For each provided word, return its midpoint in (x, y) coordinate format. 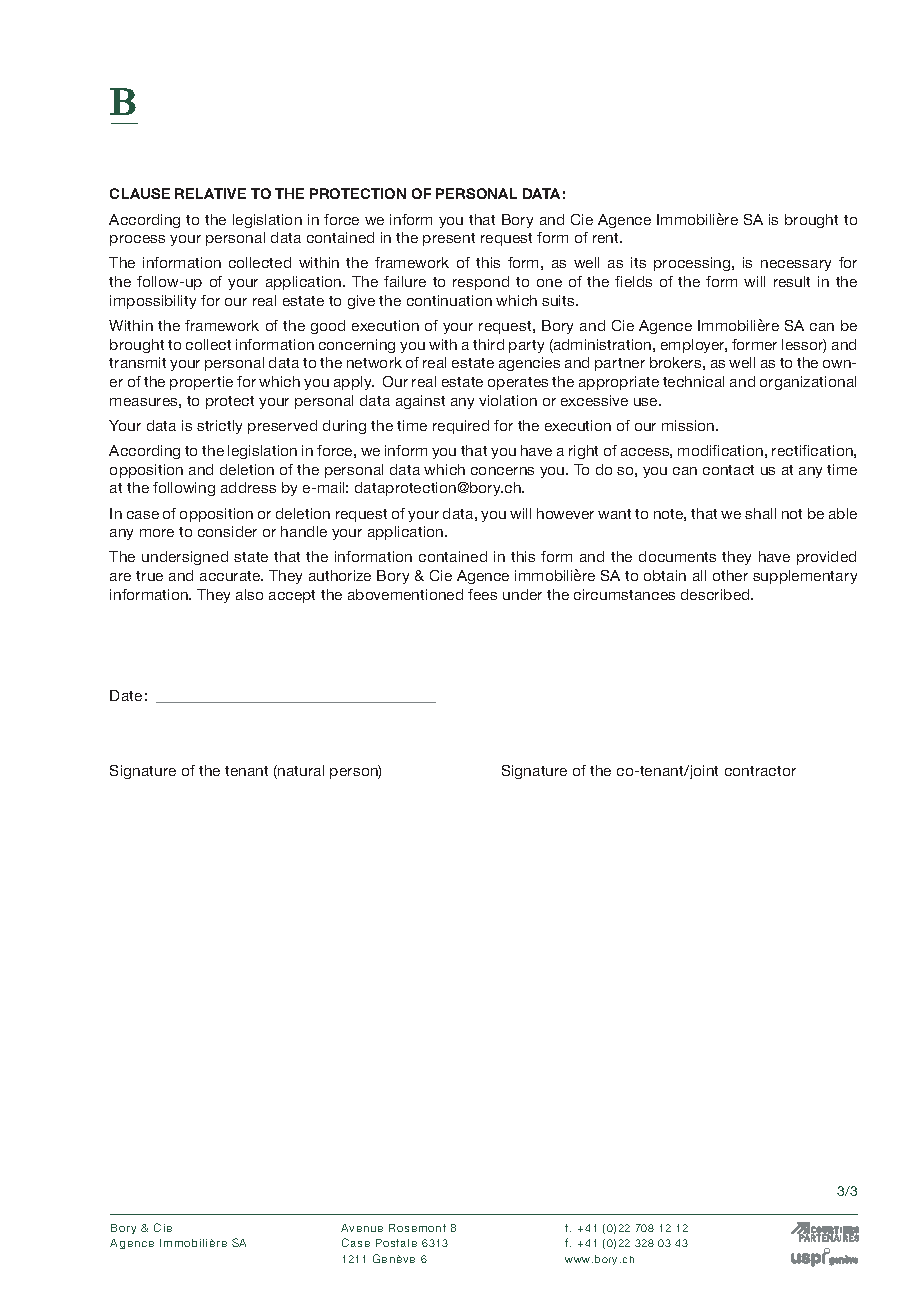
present (449, 239)
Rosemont (417, 1228)
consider (227, 531)
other (730, 575)
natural (300, 772)
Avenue (362, 1228)
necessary (796, 265)
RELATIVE (210, 193)
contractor (760, 771)
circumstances (624, 594)
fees (482, 594)
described (716, 594)
